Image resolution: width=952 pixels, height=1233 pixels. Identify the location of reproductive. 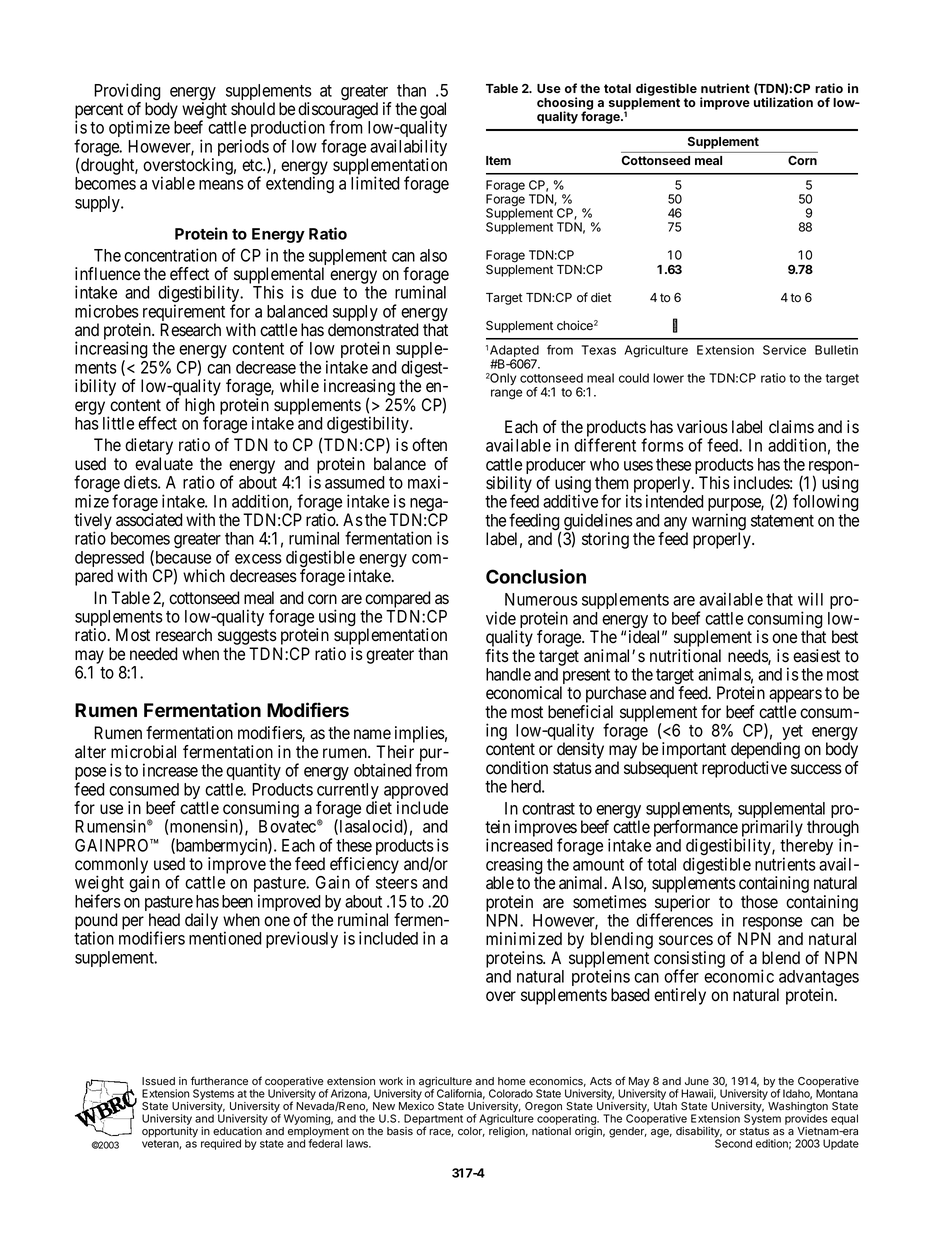
(744, 769).
